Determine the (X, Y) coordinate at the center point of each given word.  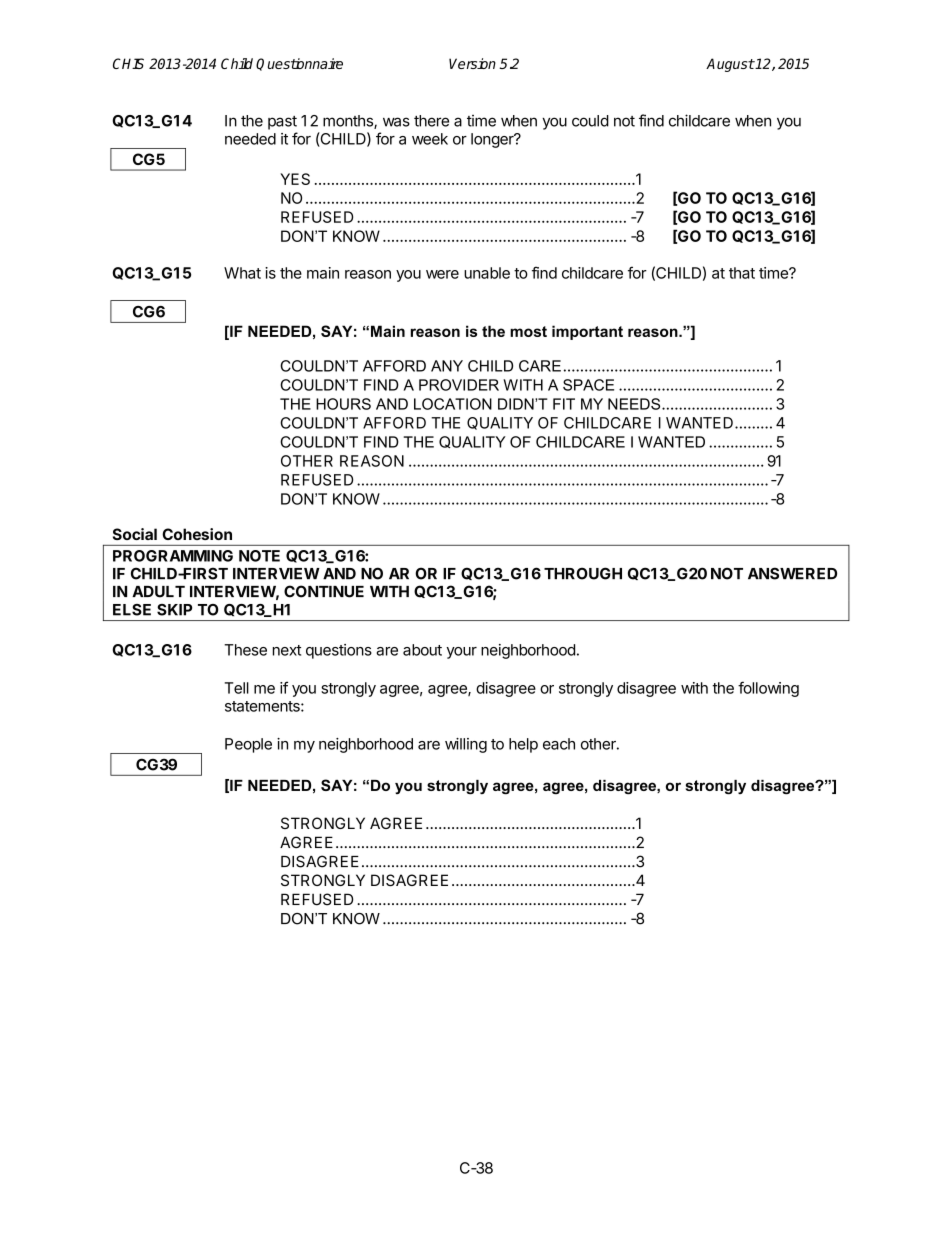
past (282, 123)
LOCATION (453, 404)
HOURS (343, 404)
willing (466, 745)
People (248, 745)
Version (472, 63)
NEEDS (635, 404)
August (730, 65)
